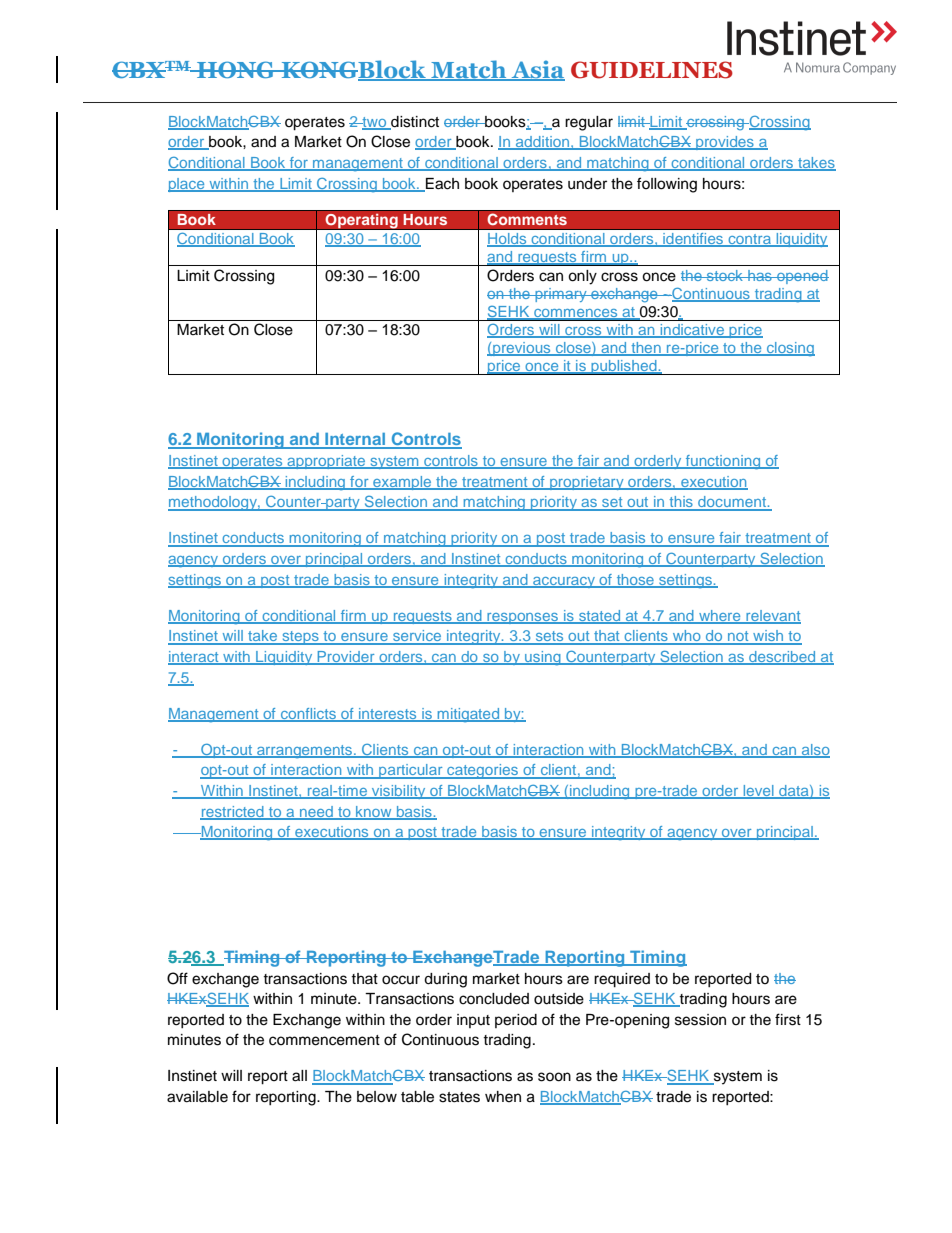  Describe the element at coordinates (720, 616) in the screenshot. I see `where` at that location.
